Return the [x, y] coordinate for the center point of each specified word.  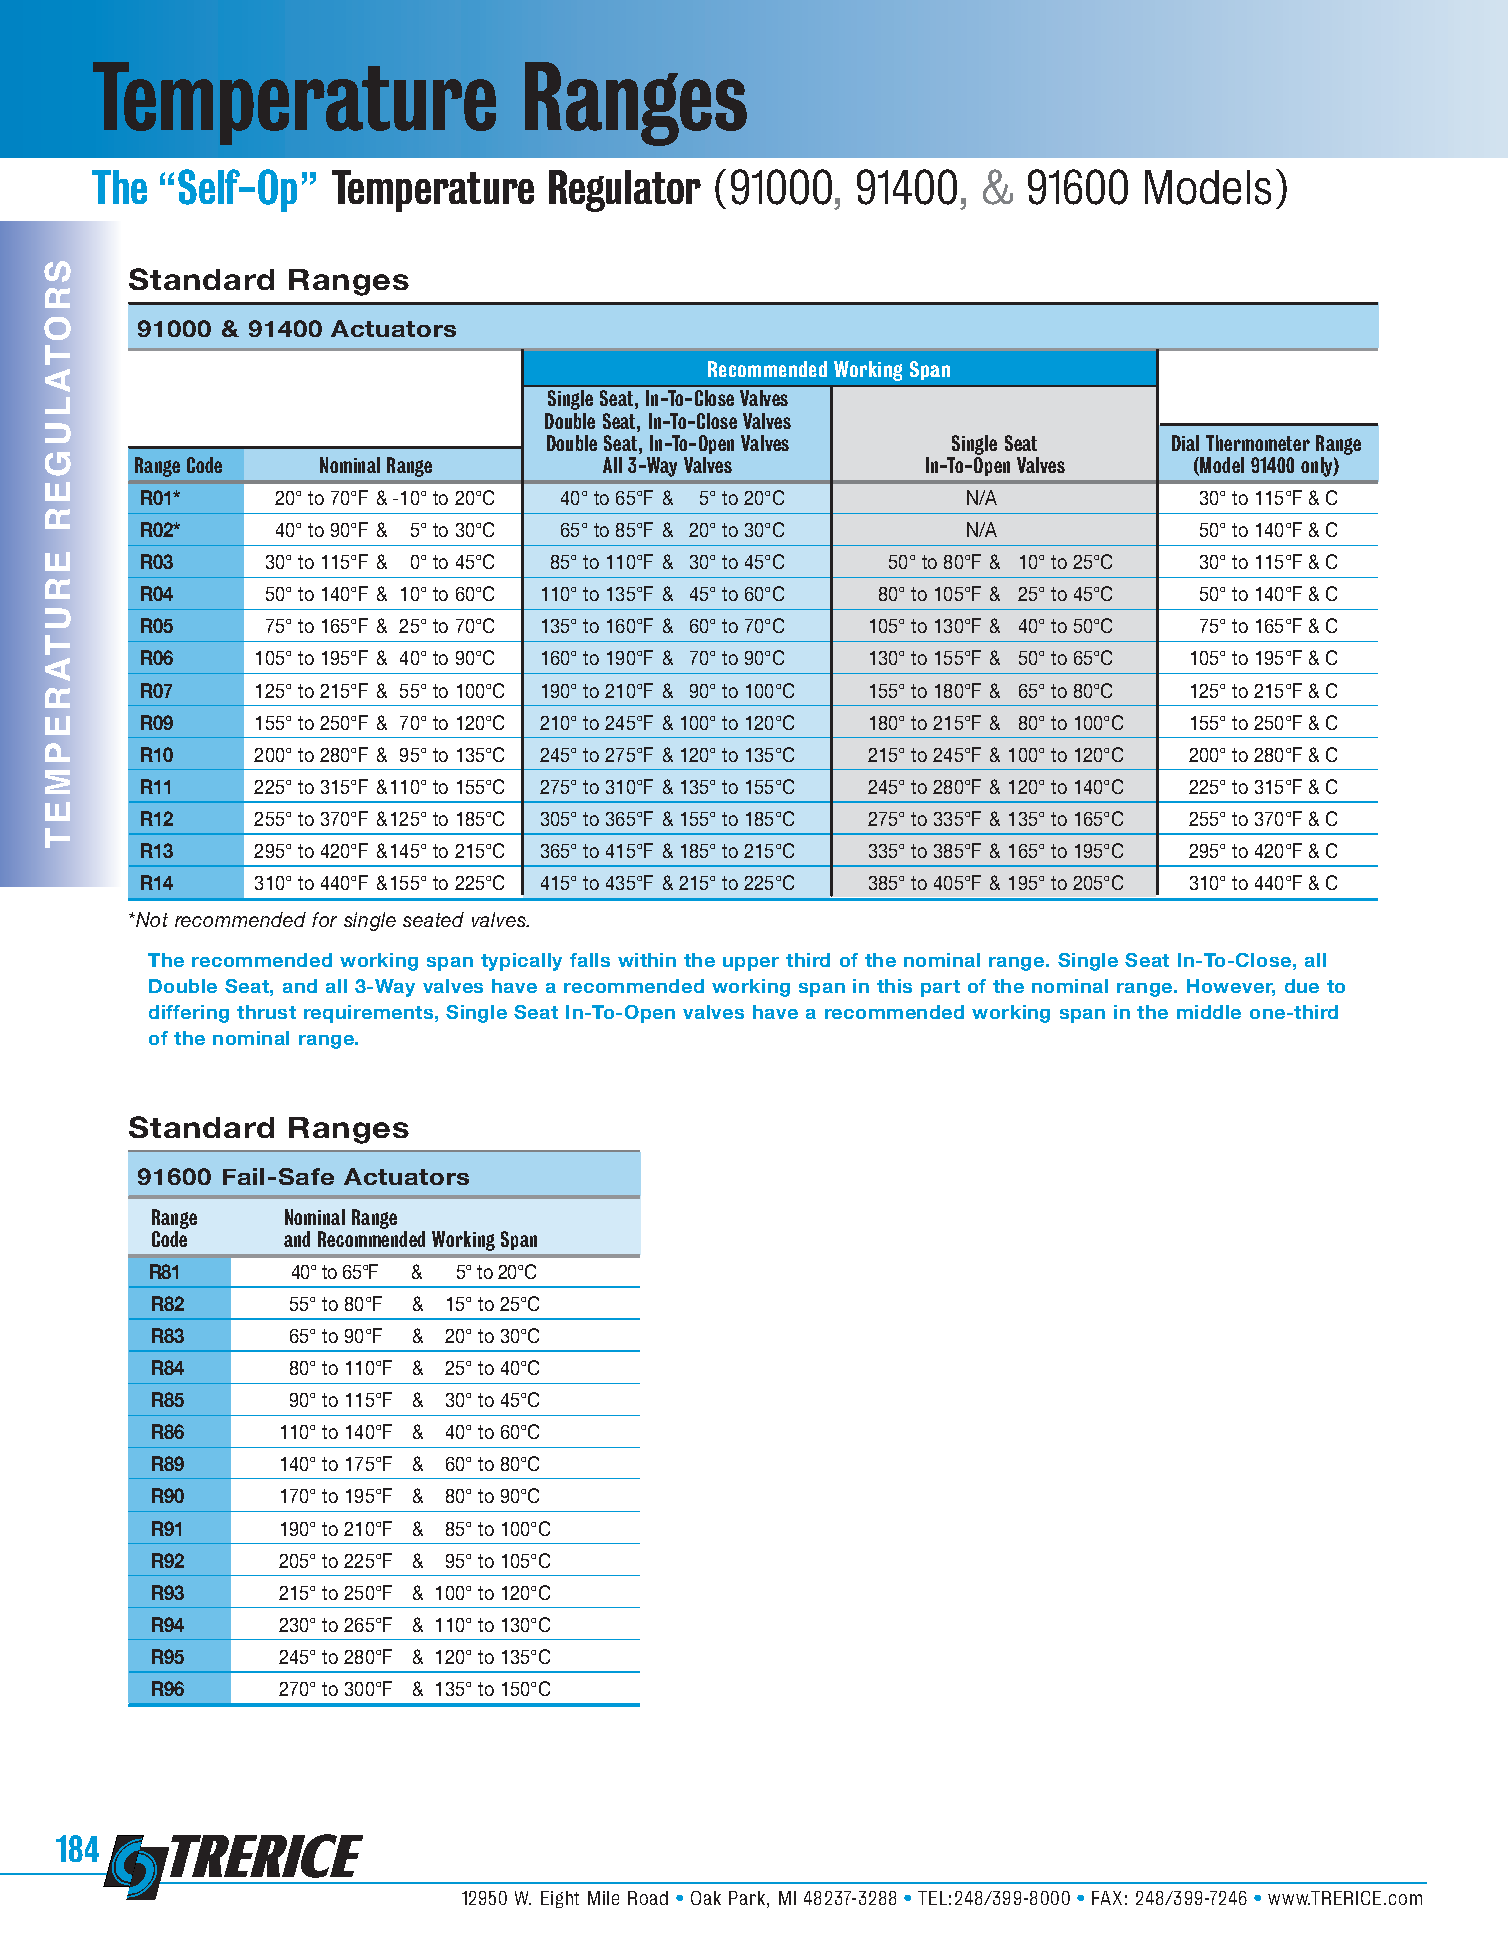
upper [751, 964]
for [324, 919]
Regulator [625, 191]
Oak [706, 1898]
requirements [368, 1014]
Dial [1185, 443]
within [647, 960]
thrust [266, 1012]
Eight [560, 1899]
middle [1209, 1012]
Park [748, 1898]
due [1302, 986]
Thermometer [1258, 443]
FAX [1107, 1898]
